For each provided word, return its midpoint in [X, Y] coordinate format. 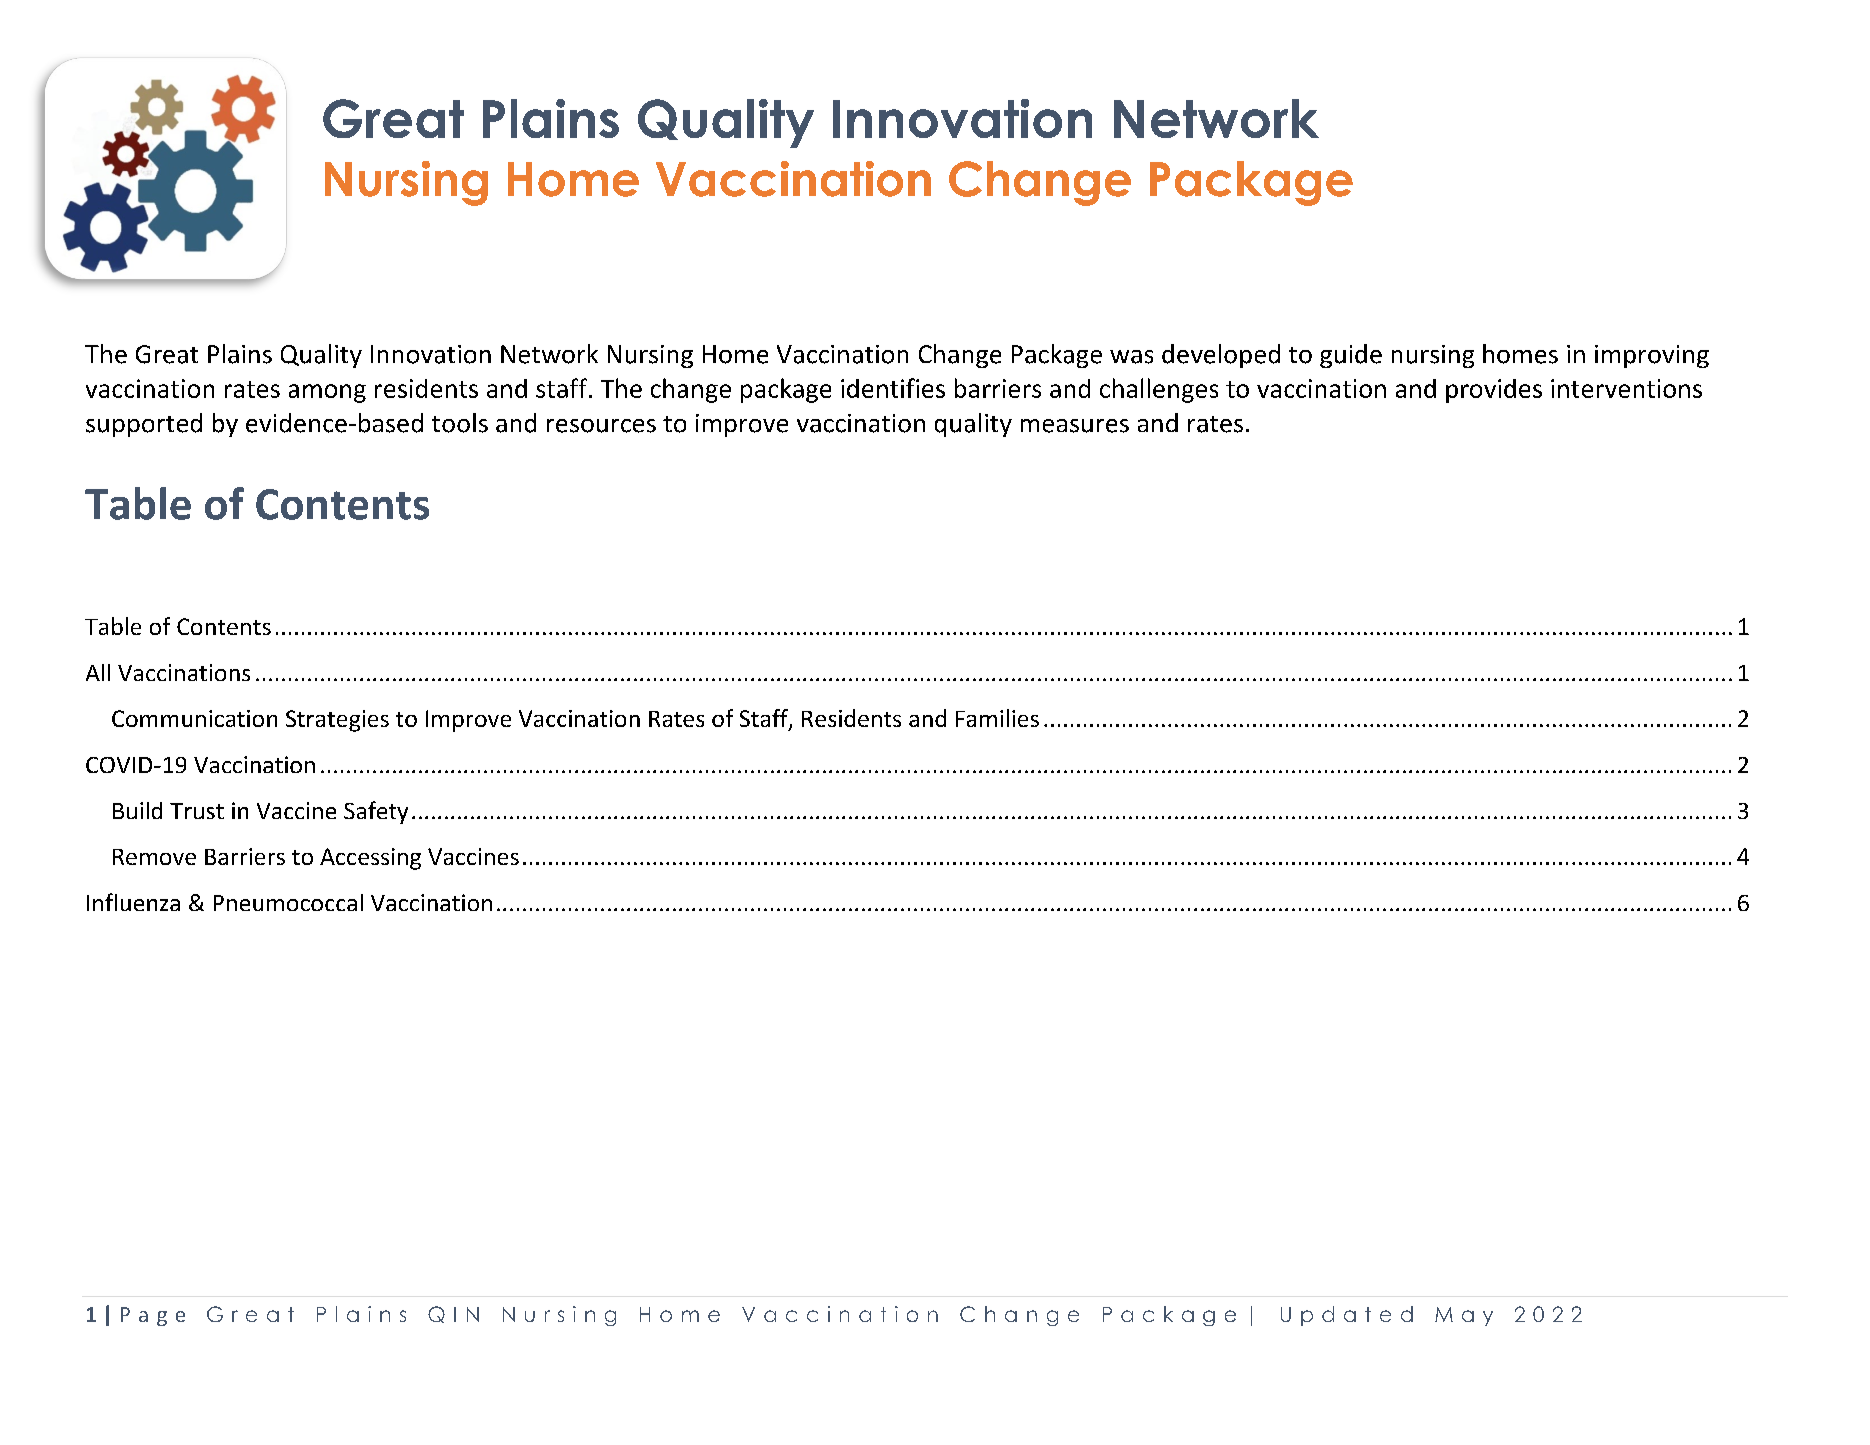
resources [601, 426]
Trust [197, 811]
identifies [893, 388]
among [327, 393]
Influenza [133, 902]
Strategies [337, 721]
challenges [1159, 390]
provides [1494, 391]
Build [137, 810]
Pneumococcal [288, 902]
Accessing [370, 859]
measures [1075, 426]
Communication [194, 718]
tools [460, 423]
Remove [154, 857]
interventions [1626, 388]
